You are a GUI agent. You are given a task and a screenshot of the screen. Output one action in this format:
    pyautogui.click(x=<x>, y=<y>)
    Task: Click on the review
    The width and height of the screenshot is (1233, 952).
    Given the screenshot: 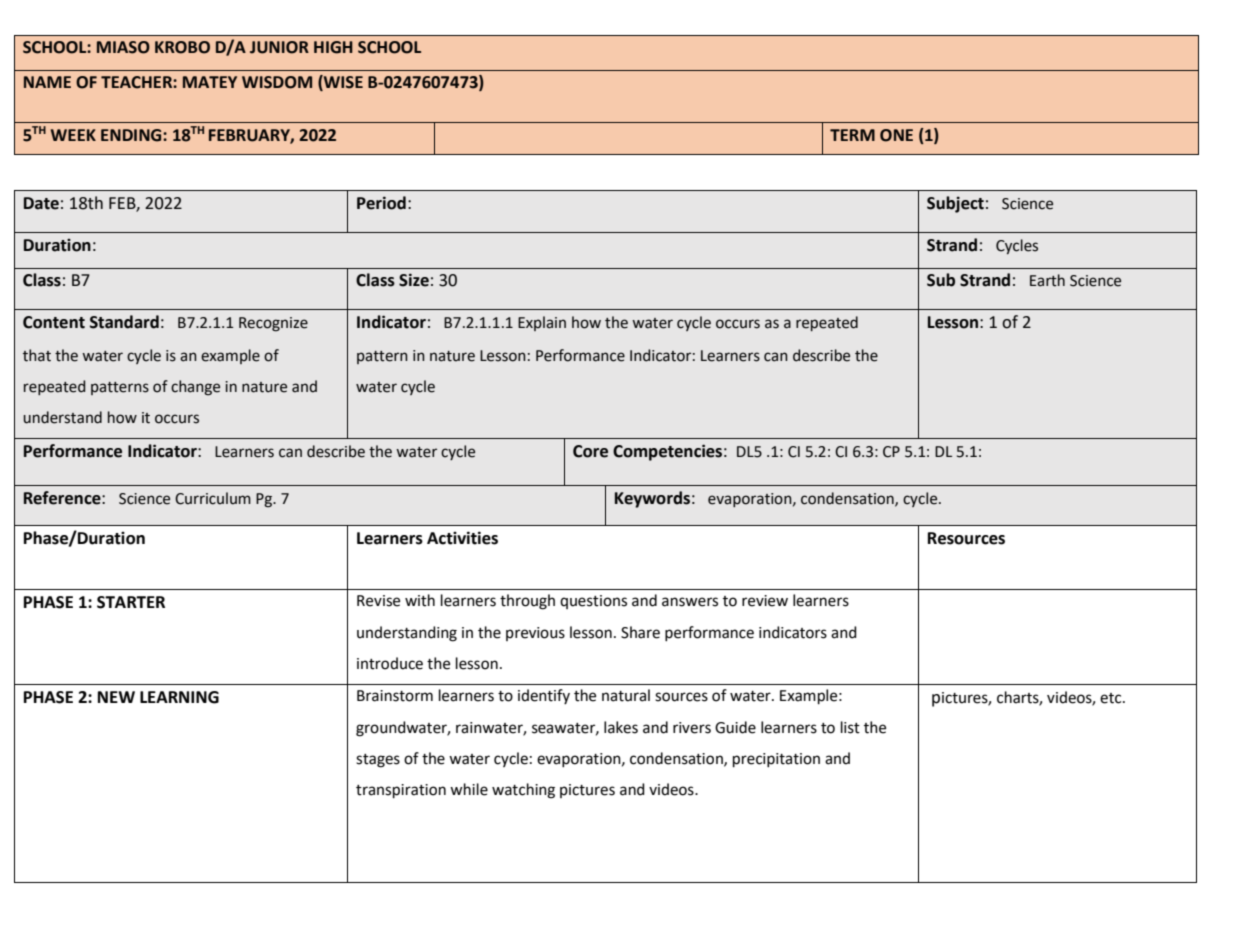 What is the action you would take?
    pyautogui.click(x=765, y=601)
